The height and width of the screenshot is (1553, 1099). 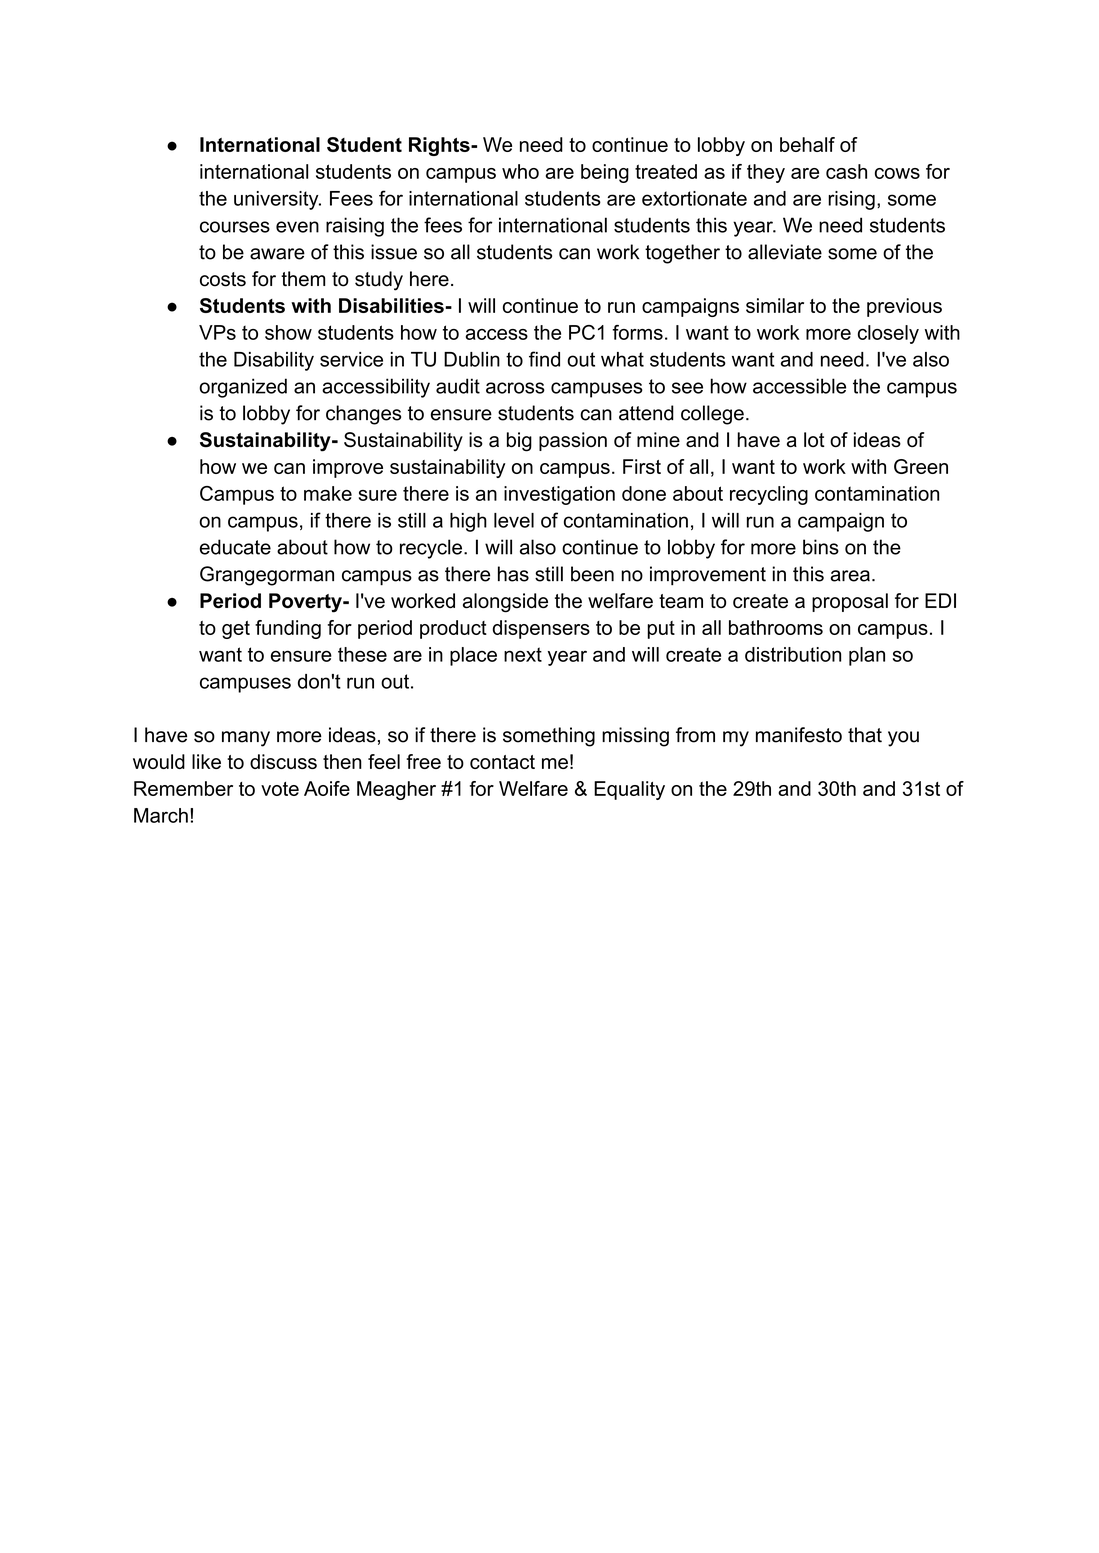 What do you see at coordinates (235, 547) in the screenshot?
I see `educate` at bounding box center [235, 547].
